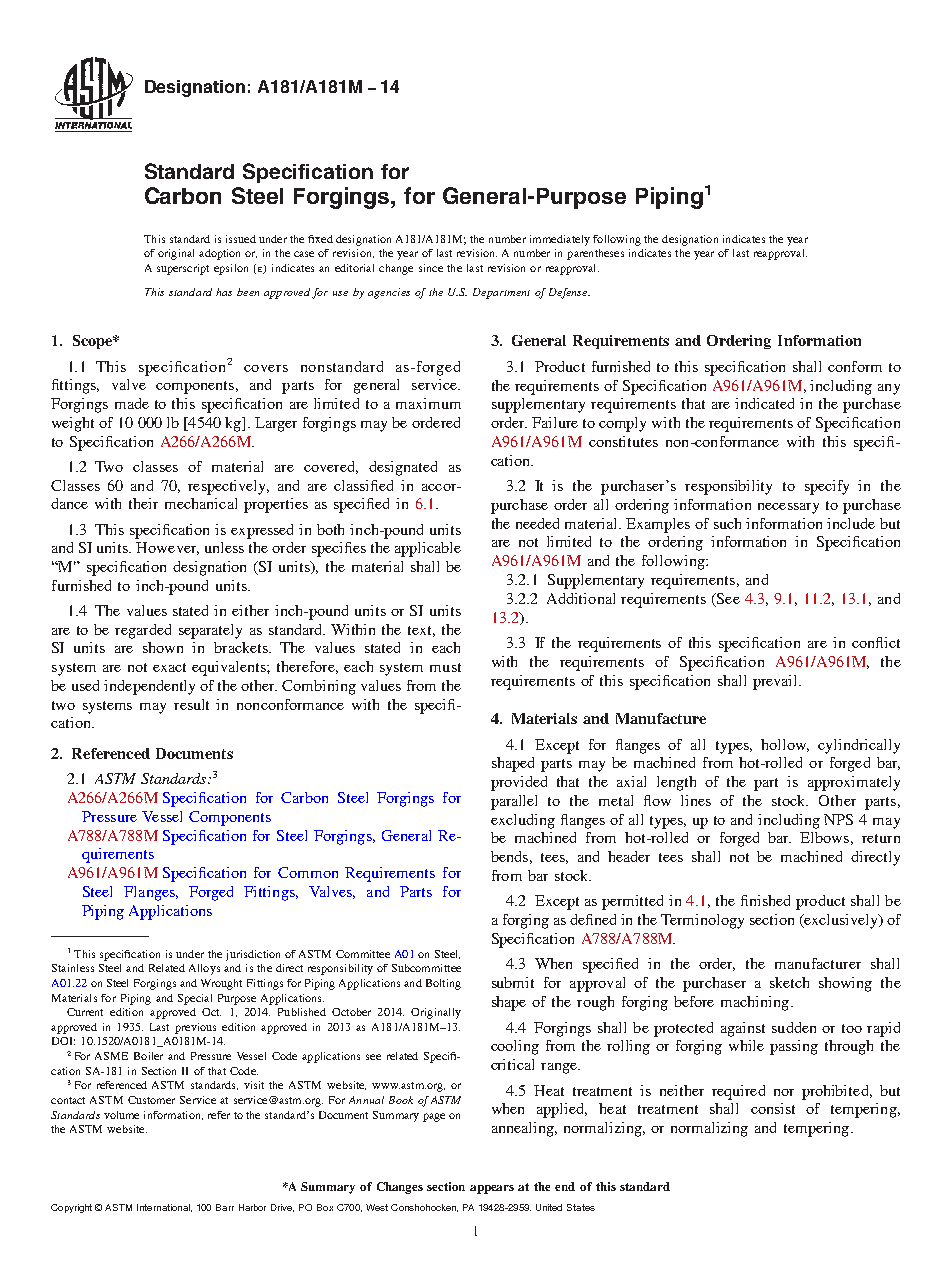 Image resolution: width=952 pixels, height=1275 pixels. What do you see at coordinates (143, 503) in the page?
I see `their` at bounding box center [143, 503].
